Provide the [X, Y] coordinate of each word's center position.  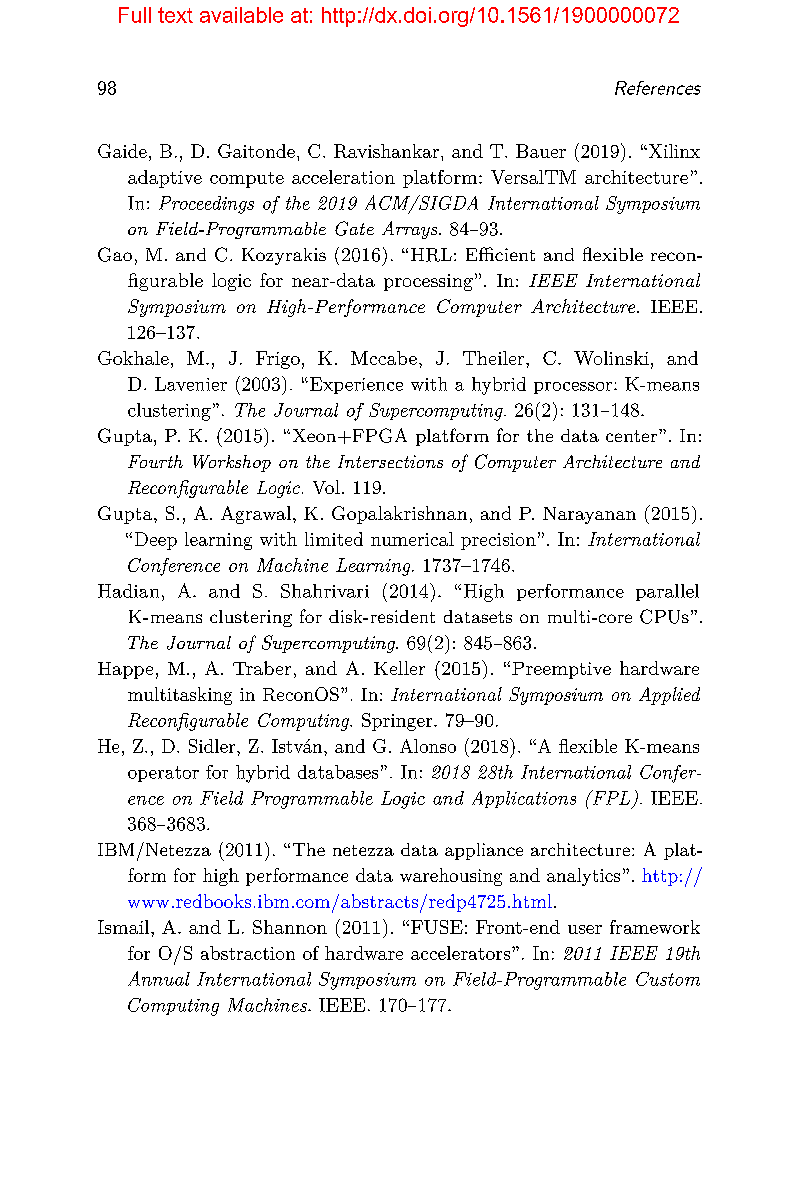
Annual [159, 978]
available [241, 15]
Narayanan [589, 515]
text [175, 15]
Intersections [390, 461]
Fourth [155, 461]
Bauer [541, 151]
